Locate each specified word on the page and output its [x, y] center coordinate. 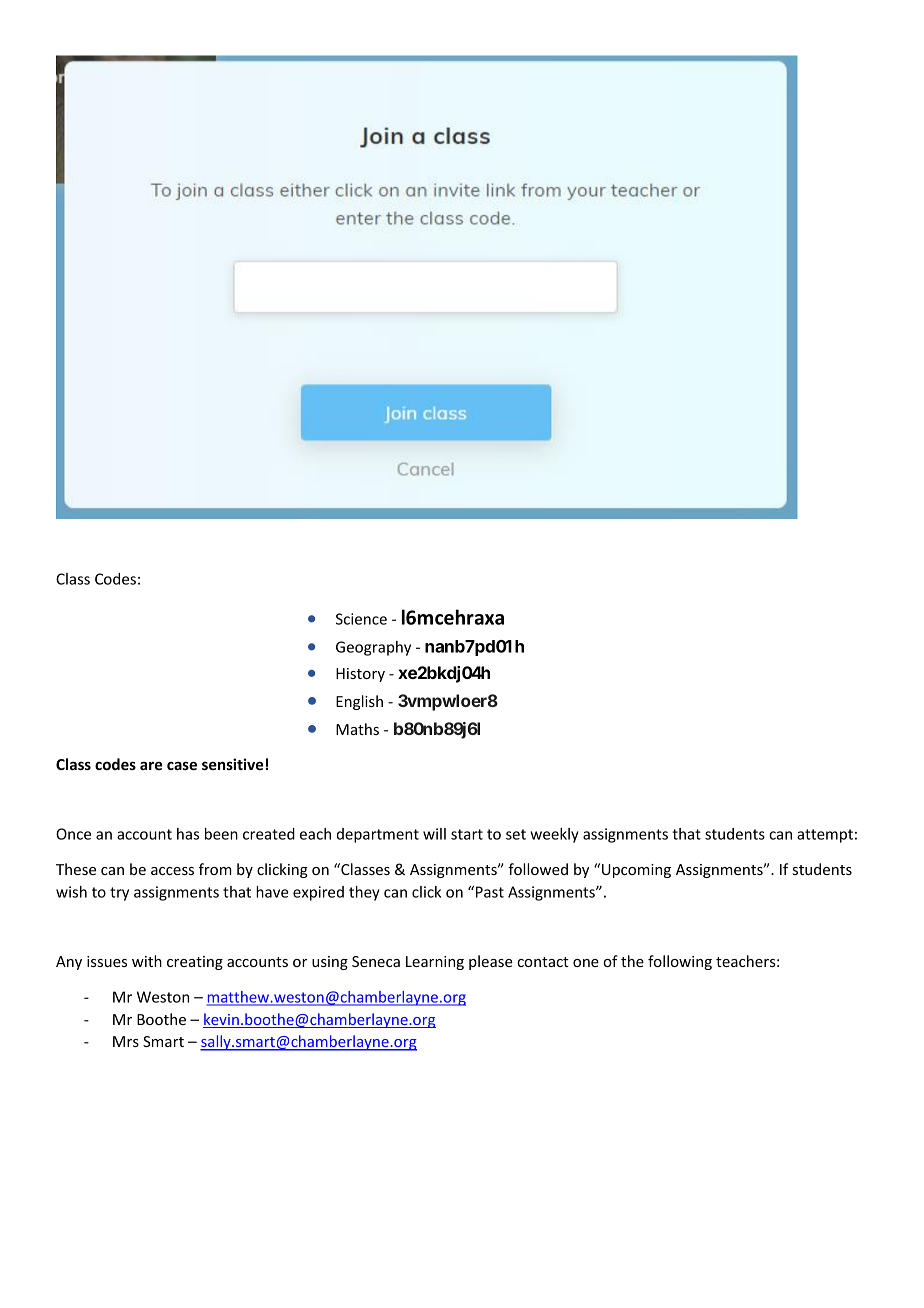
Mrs [126, 1041]
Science [361, 619]
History [360, 675]
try [119, 894]
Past [490, 892]
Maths [357, 729]
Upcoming [636, 871]
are [151, 765]
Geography [373, 648]
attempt [825, 836]
